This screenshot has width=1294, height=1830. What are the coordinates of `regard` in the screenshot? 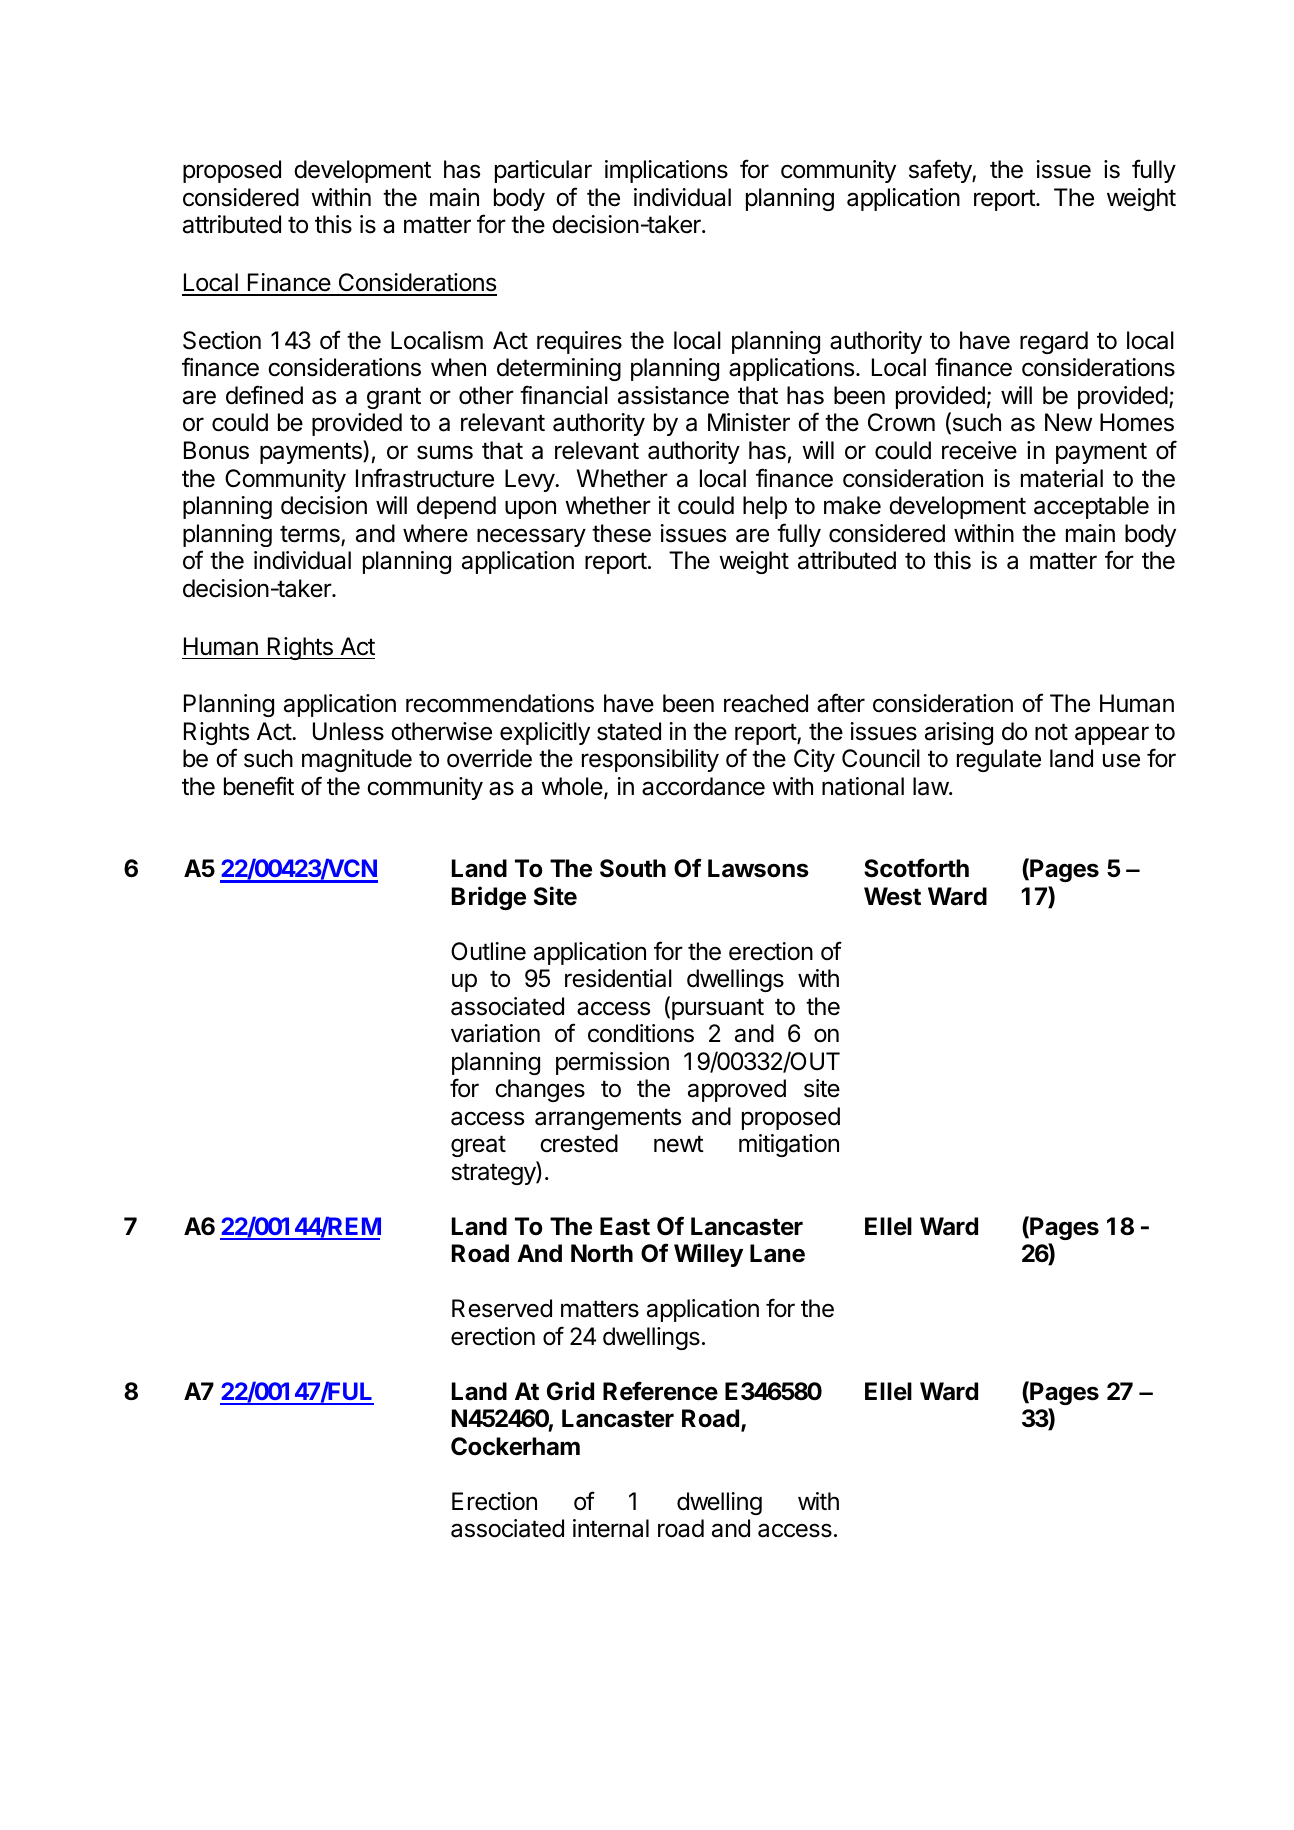 It's located at (1054, 342).
